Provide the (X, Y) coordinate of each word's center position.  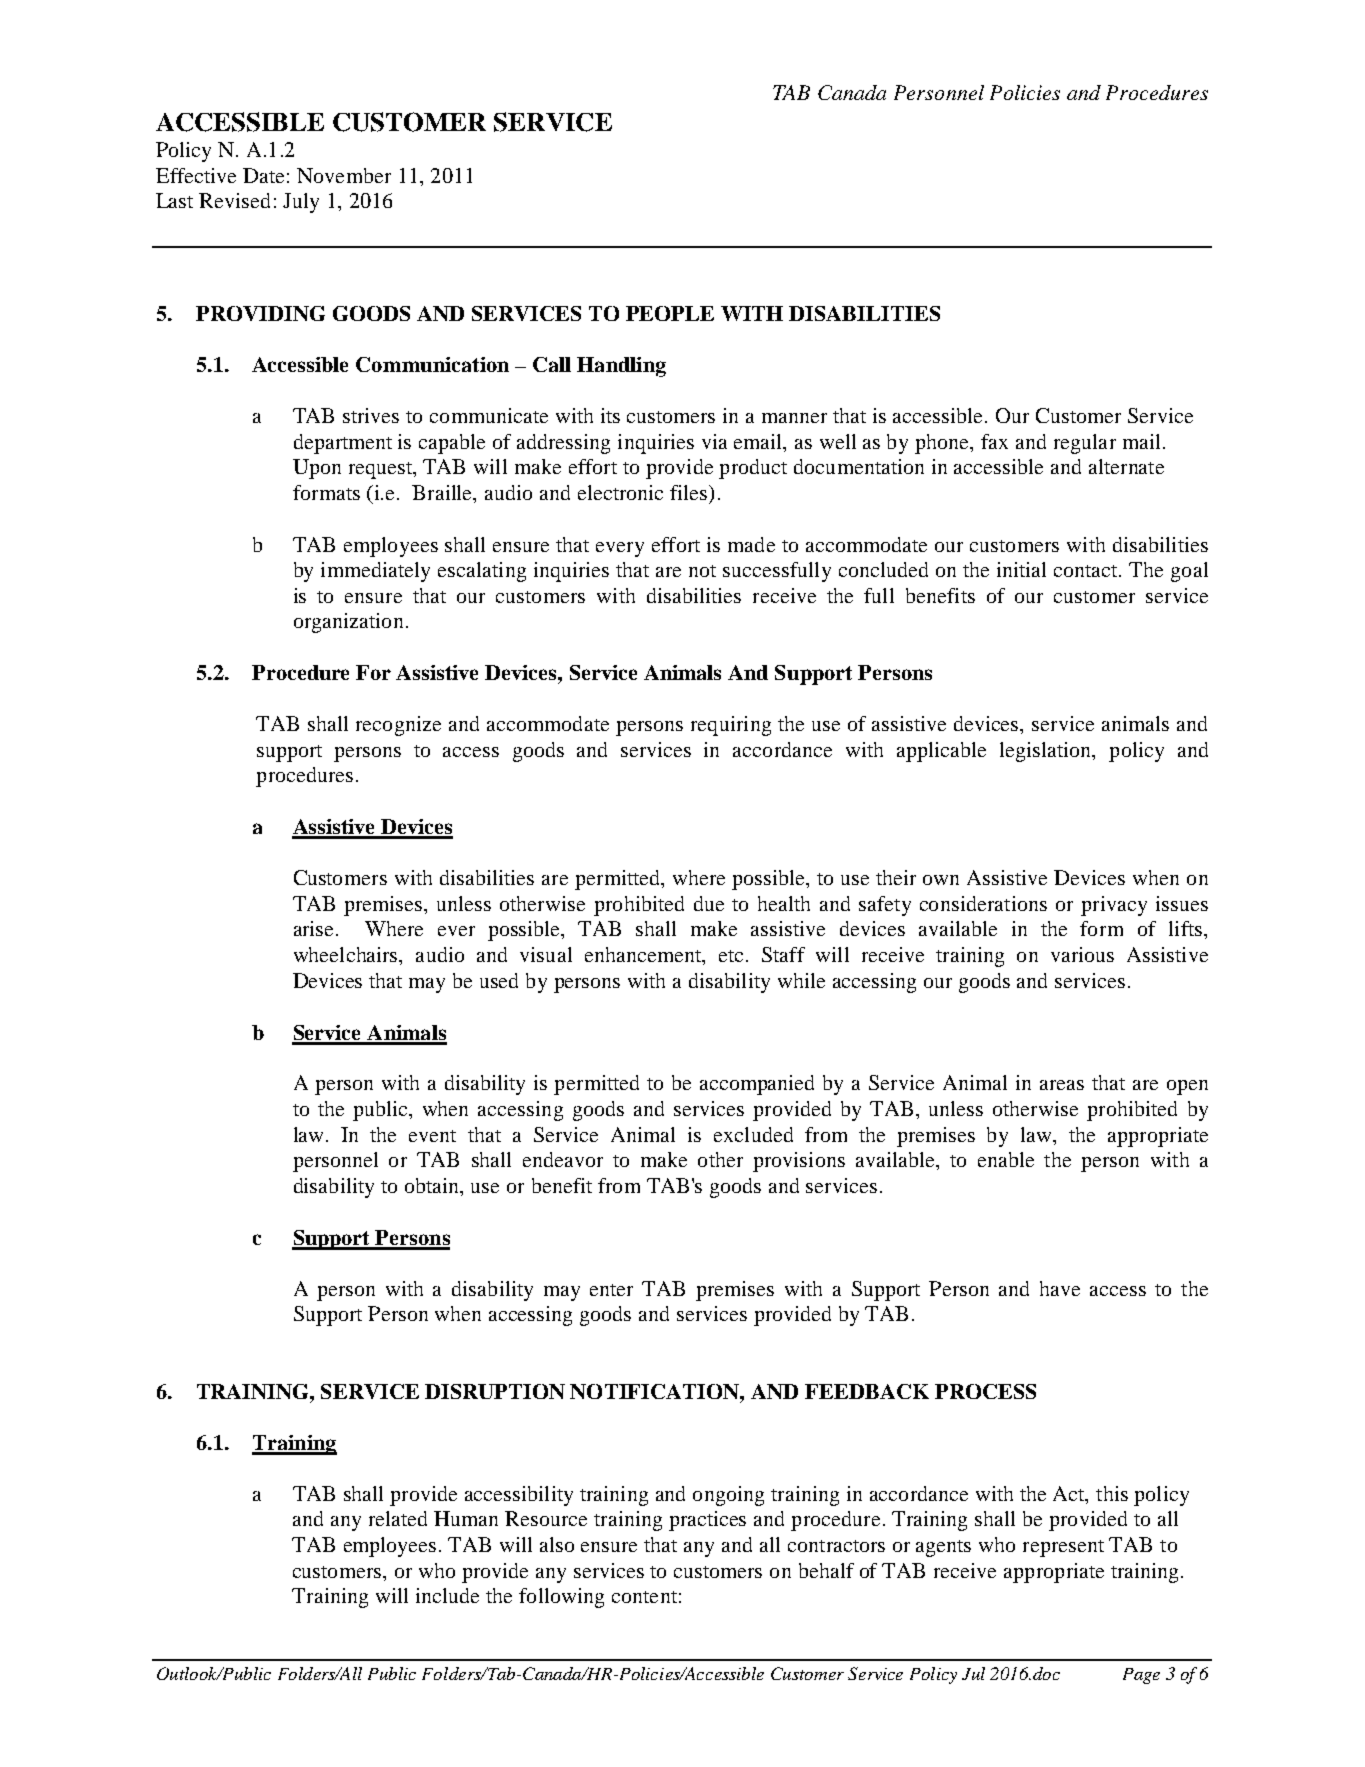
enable (1006, 1159)
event (432, 1136)
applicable (941, 752)
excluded (753, 1134)
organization (348, 623)
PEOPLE (670, 313)
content (644, 1597)
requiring (731, 726)
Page (1141, 1676)
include (447, 1595)
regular (1085, 444)
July (301, 203)
